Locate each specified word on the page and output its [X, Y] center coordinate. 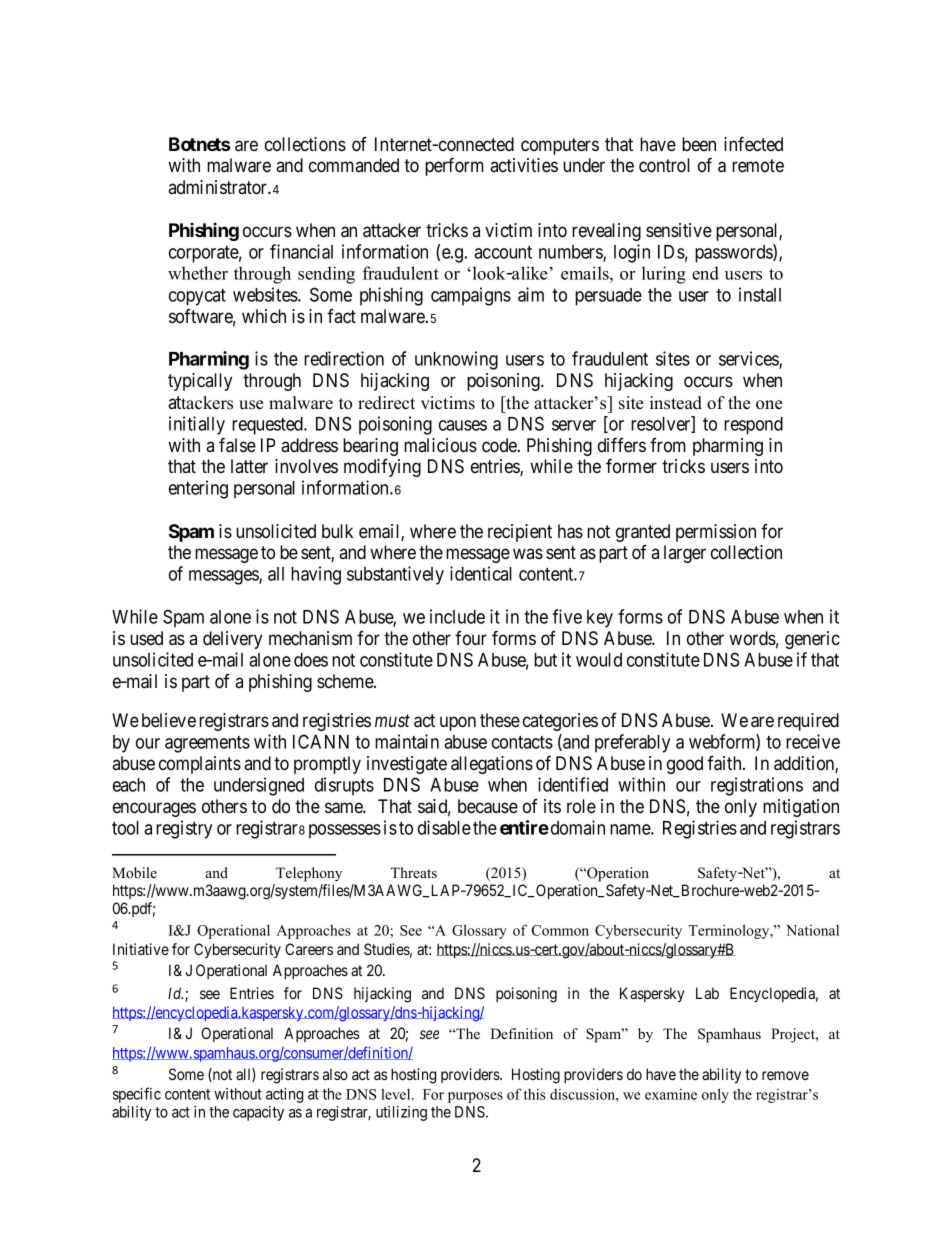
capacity [258, 1113]
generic [812, 640]
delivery [232, 640]
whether [198, 273]
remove [785, 1075]
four [471, 638]
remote [758, 165]
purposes [475, 1097]
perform [454, 166]
